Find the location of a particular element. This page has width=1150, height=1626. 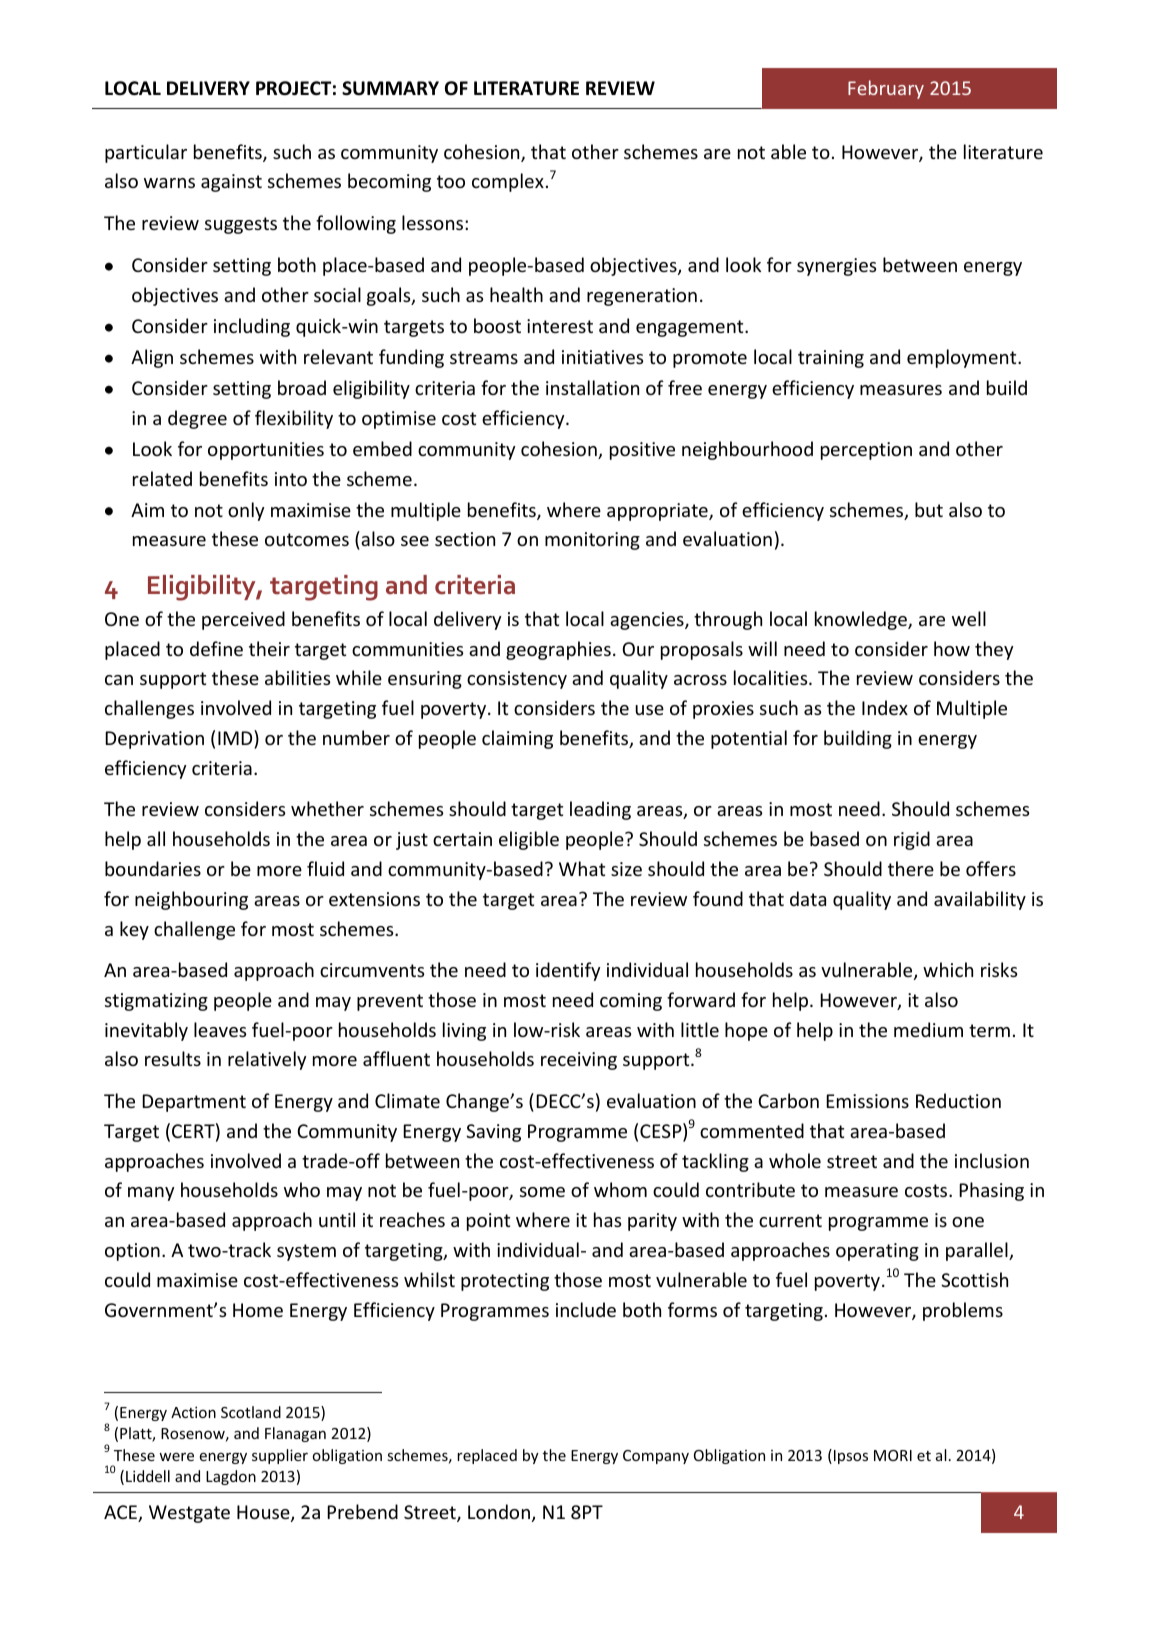

against is located at coordinates (231, 183).
